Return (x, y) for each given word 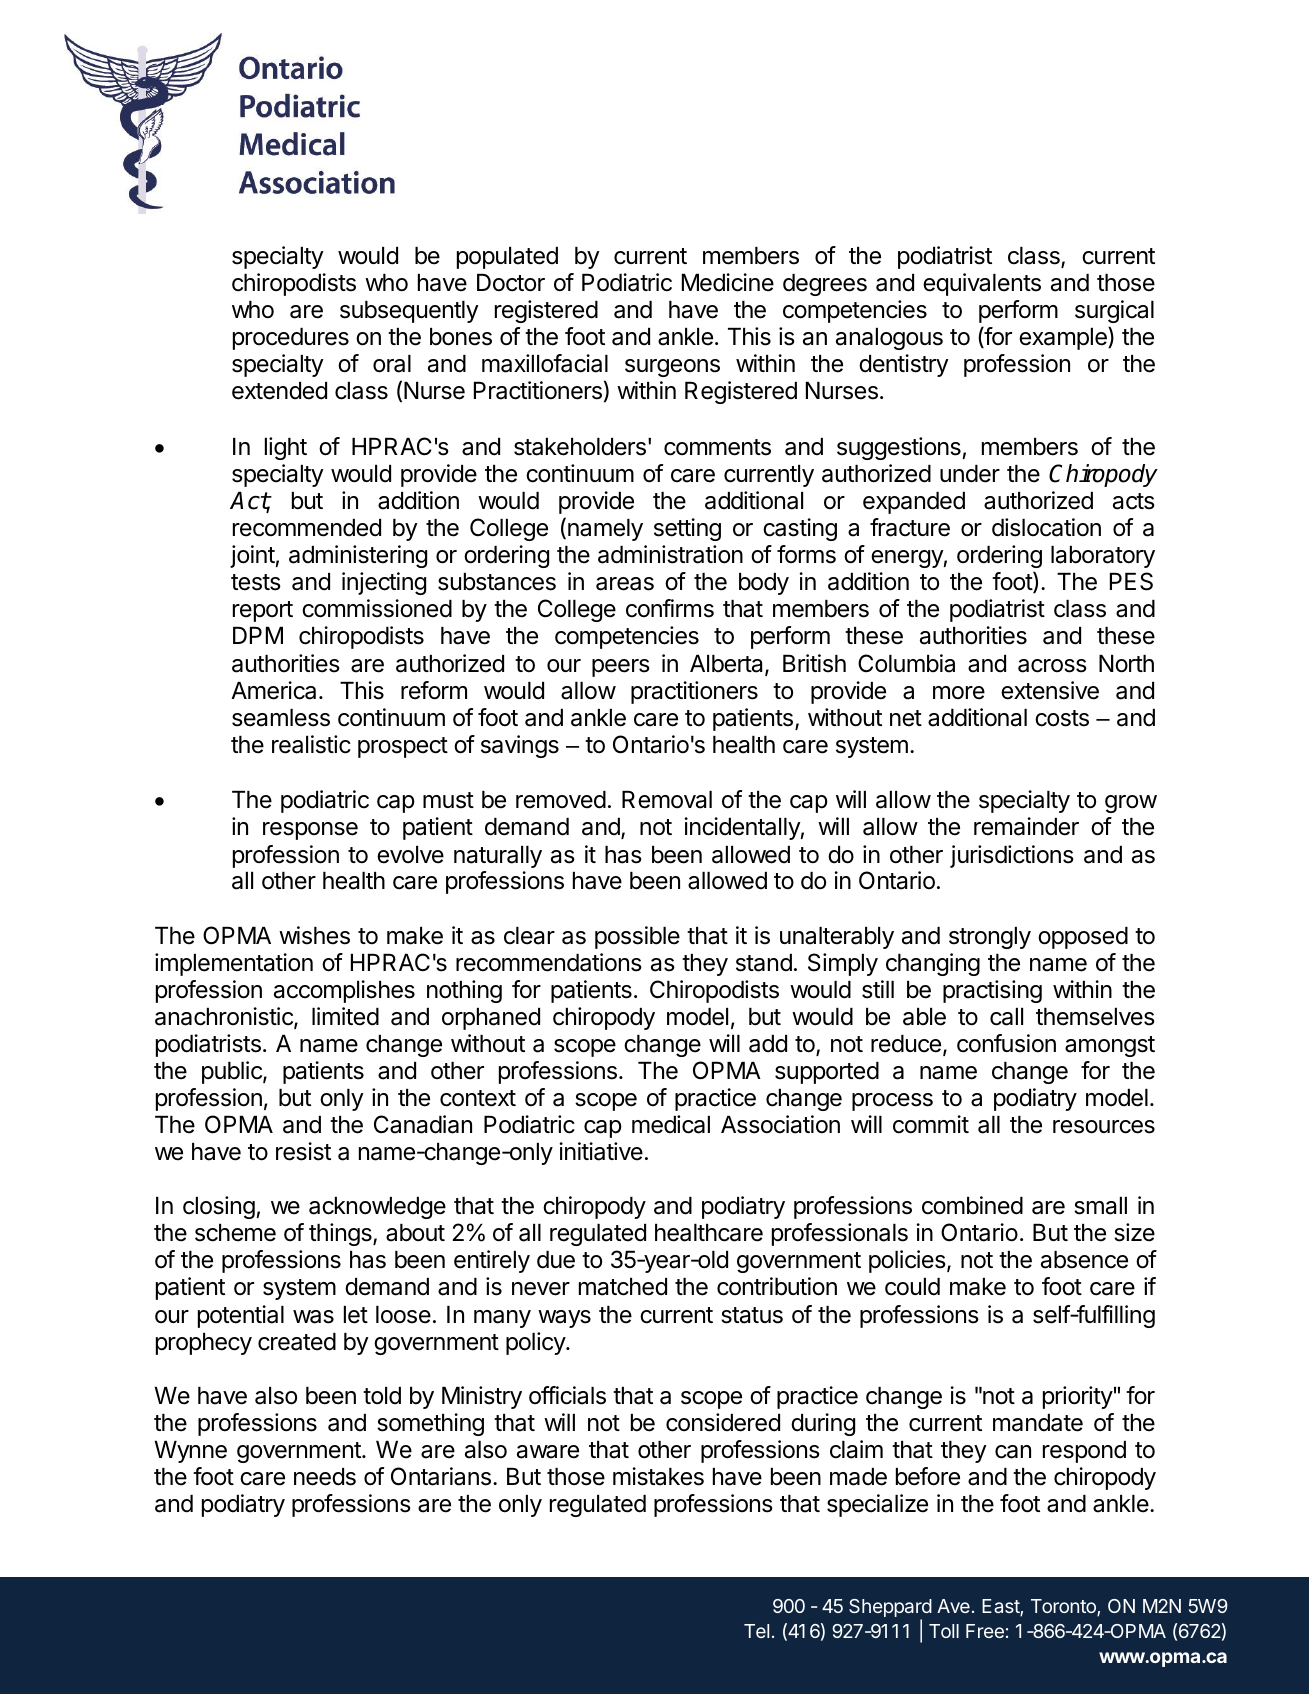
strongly (990, 938)
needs (325, 1477)
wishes (314, 935)
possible (637, 937)
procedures (291, 339)
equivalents (982, 284)
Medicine (728, 282)
